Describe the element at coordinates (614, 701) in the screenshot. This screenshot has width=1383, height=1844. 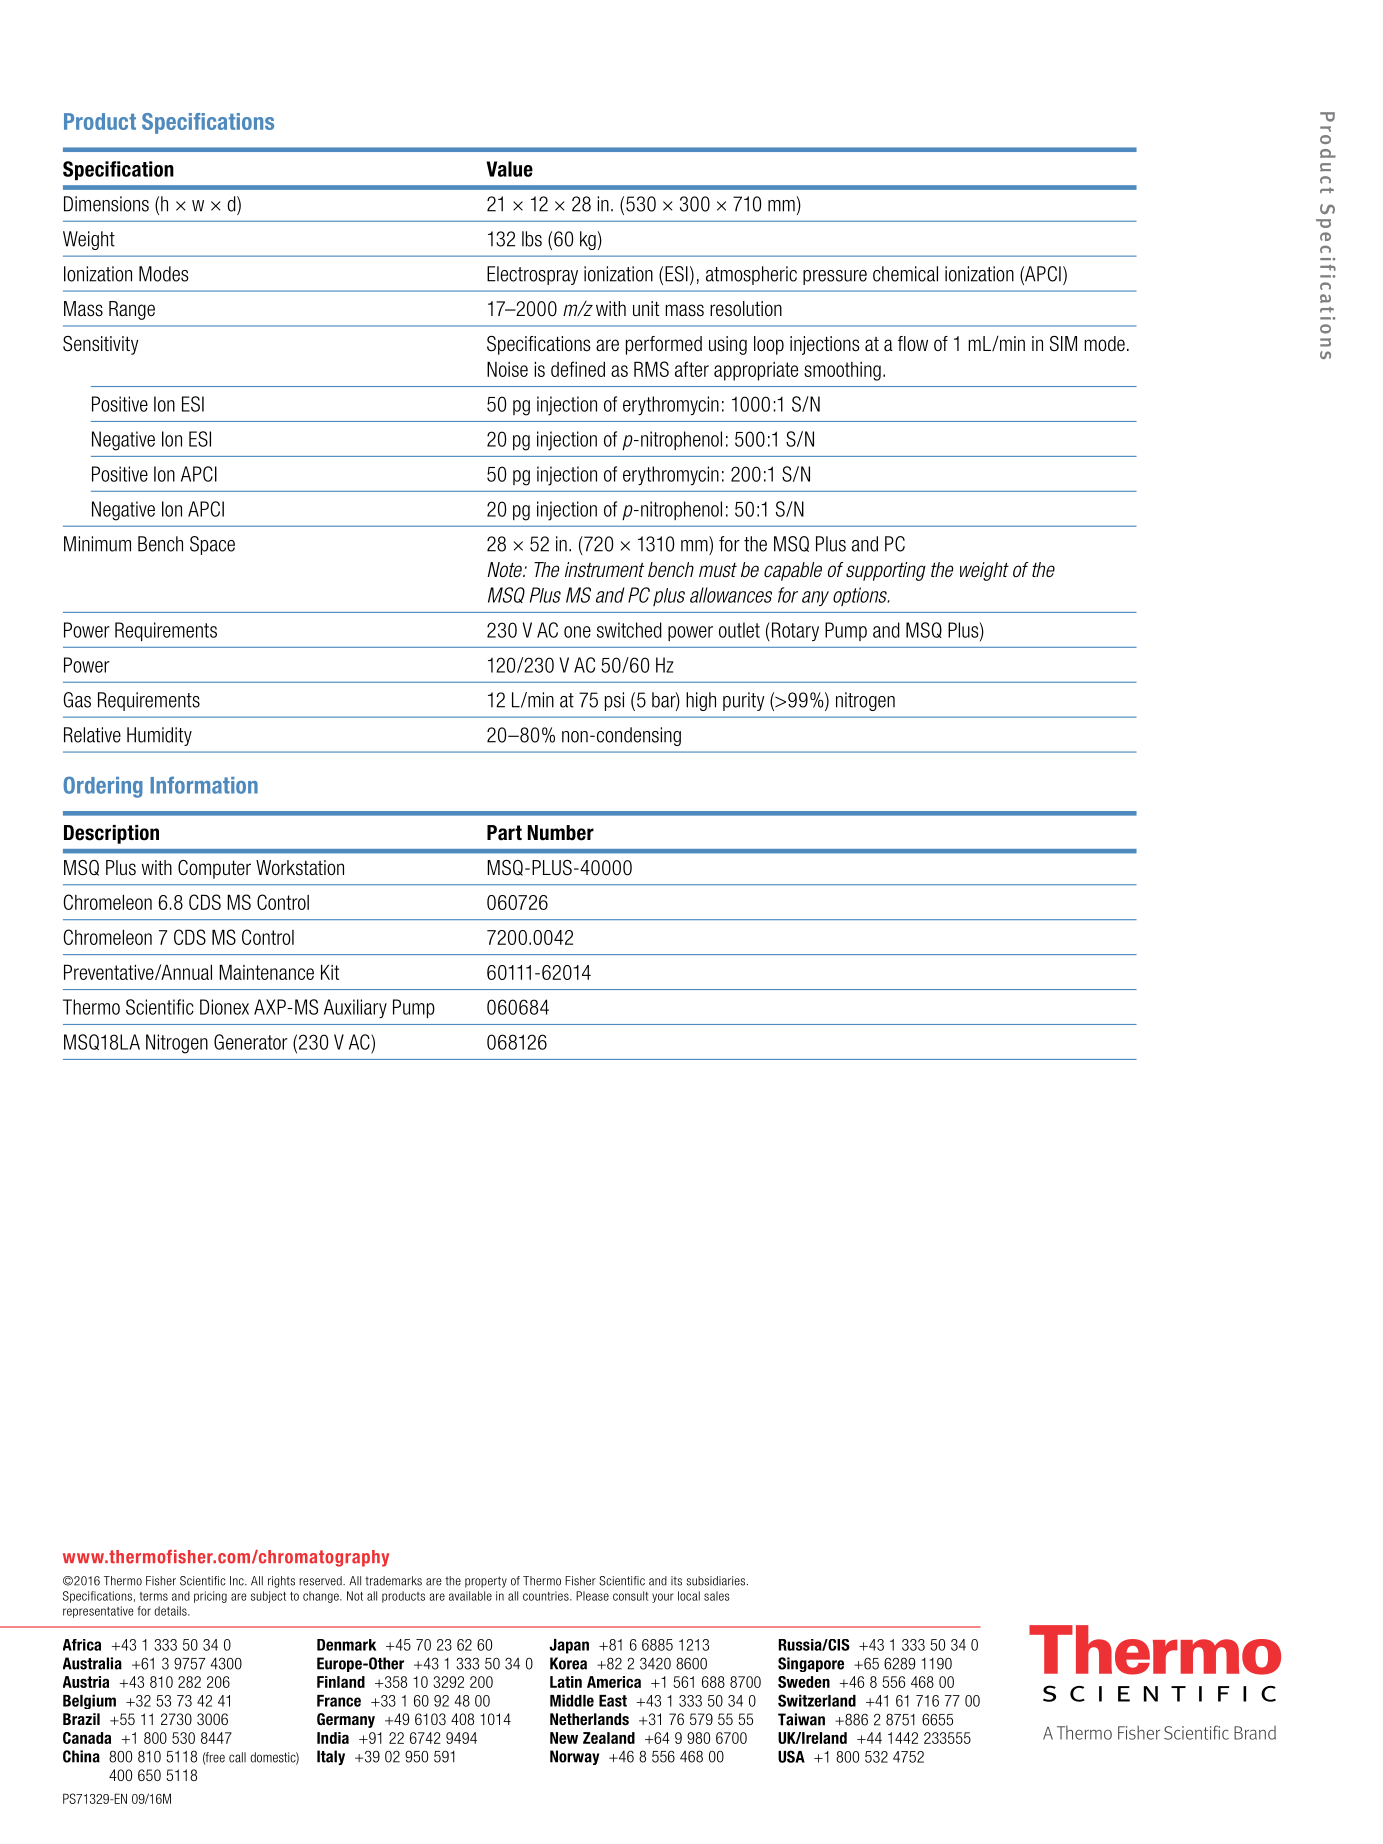
I see `psi` at that location.
